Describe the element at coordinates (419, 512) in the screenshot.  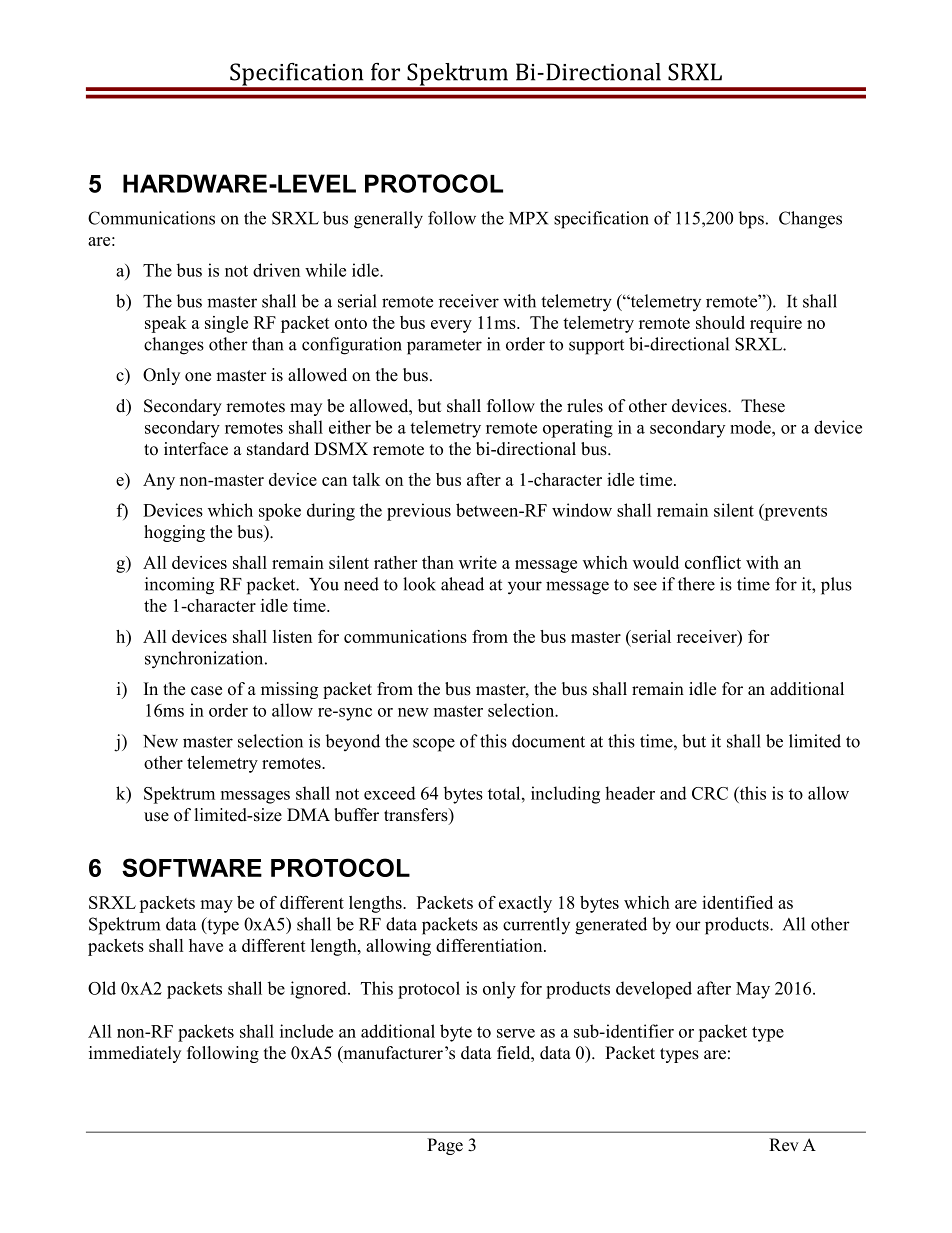
I see `previous` at that location.
